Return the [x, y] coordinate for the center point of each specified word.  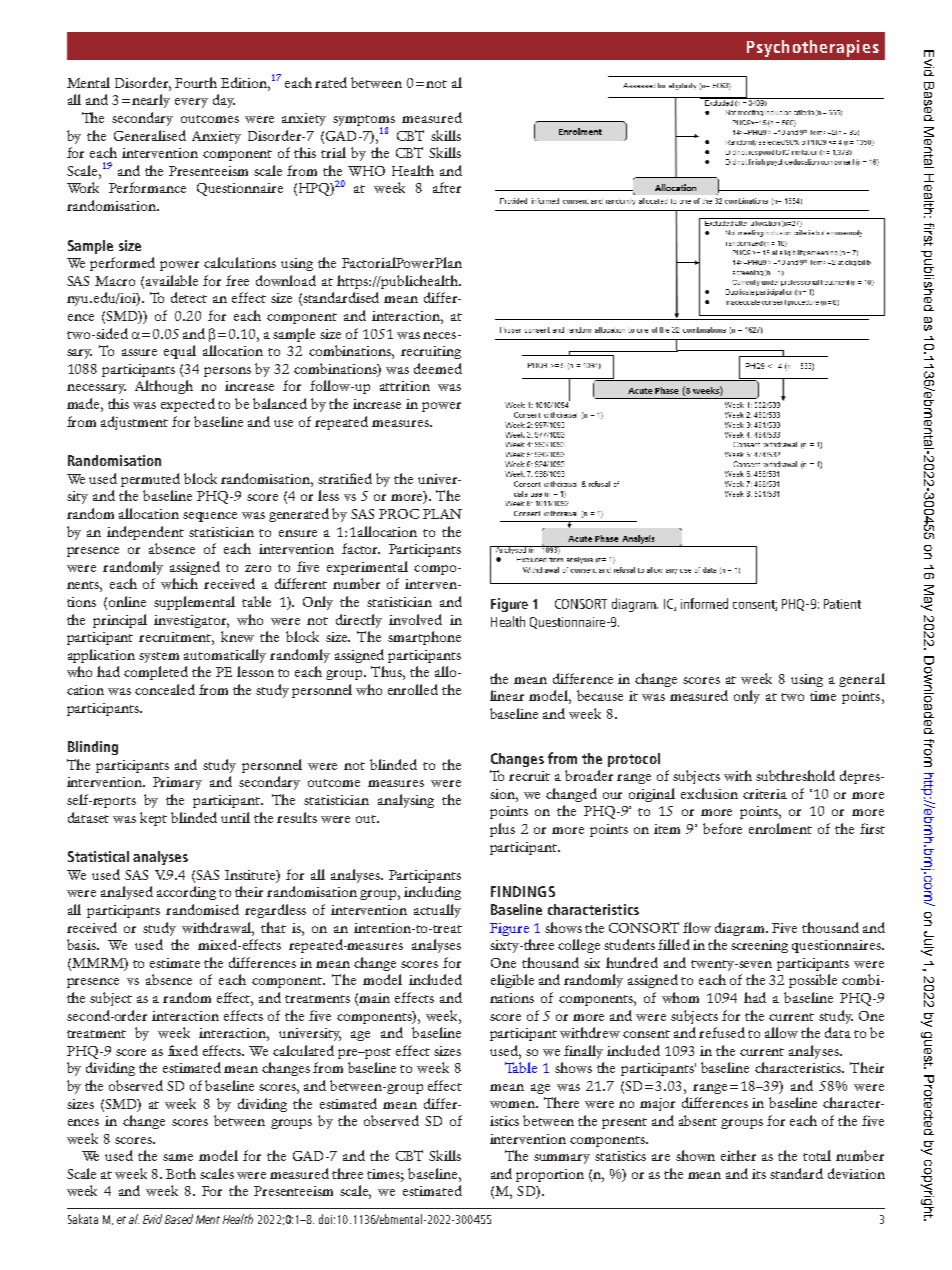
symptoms [364, 122]
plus [502, 830]
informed [704, 603]
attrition [405, 386]
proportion [550, 1175]
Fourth [196, 82]
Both [181, 1173]
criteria [765, 794]
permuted [150, 480]
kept [153, 819]
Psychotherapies [813, 48]
